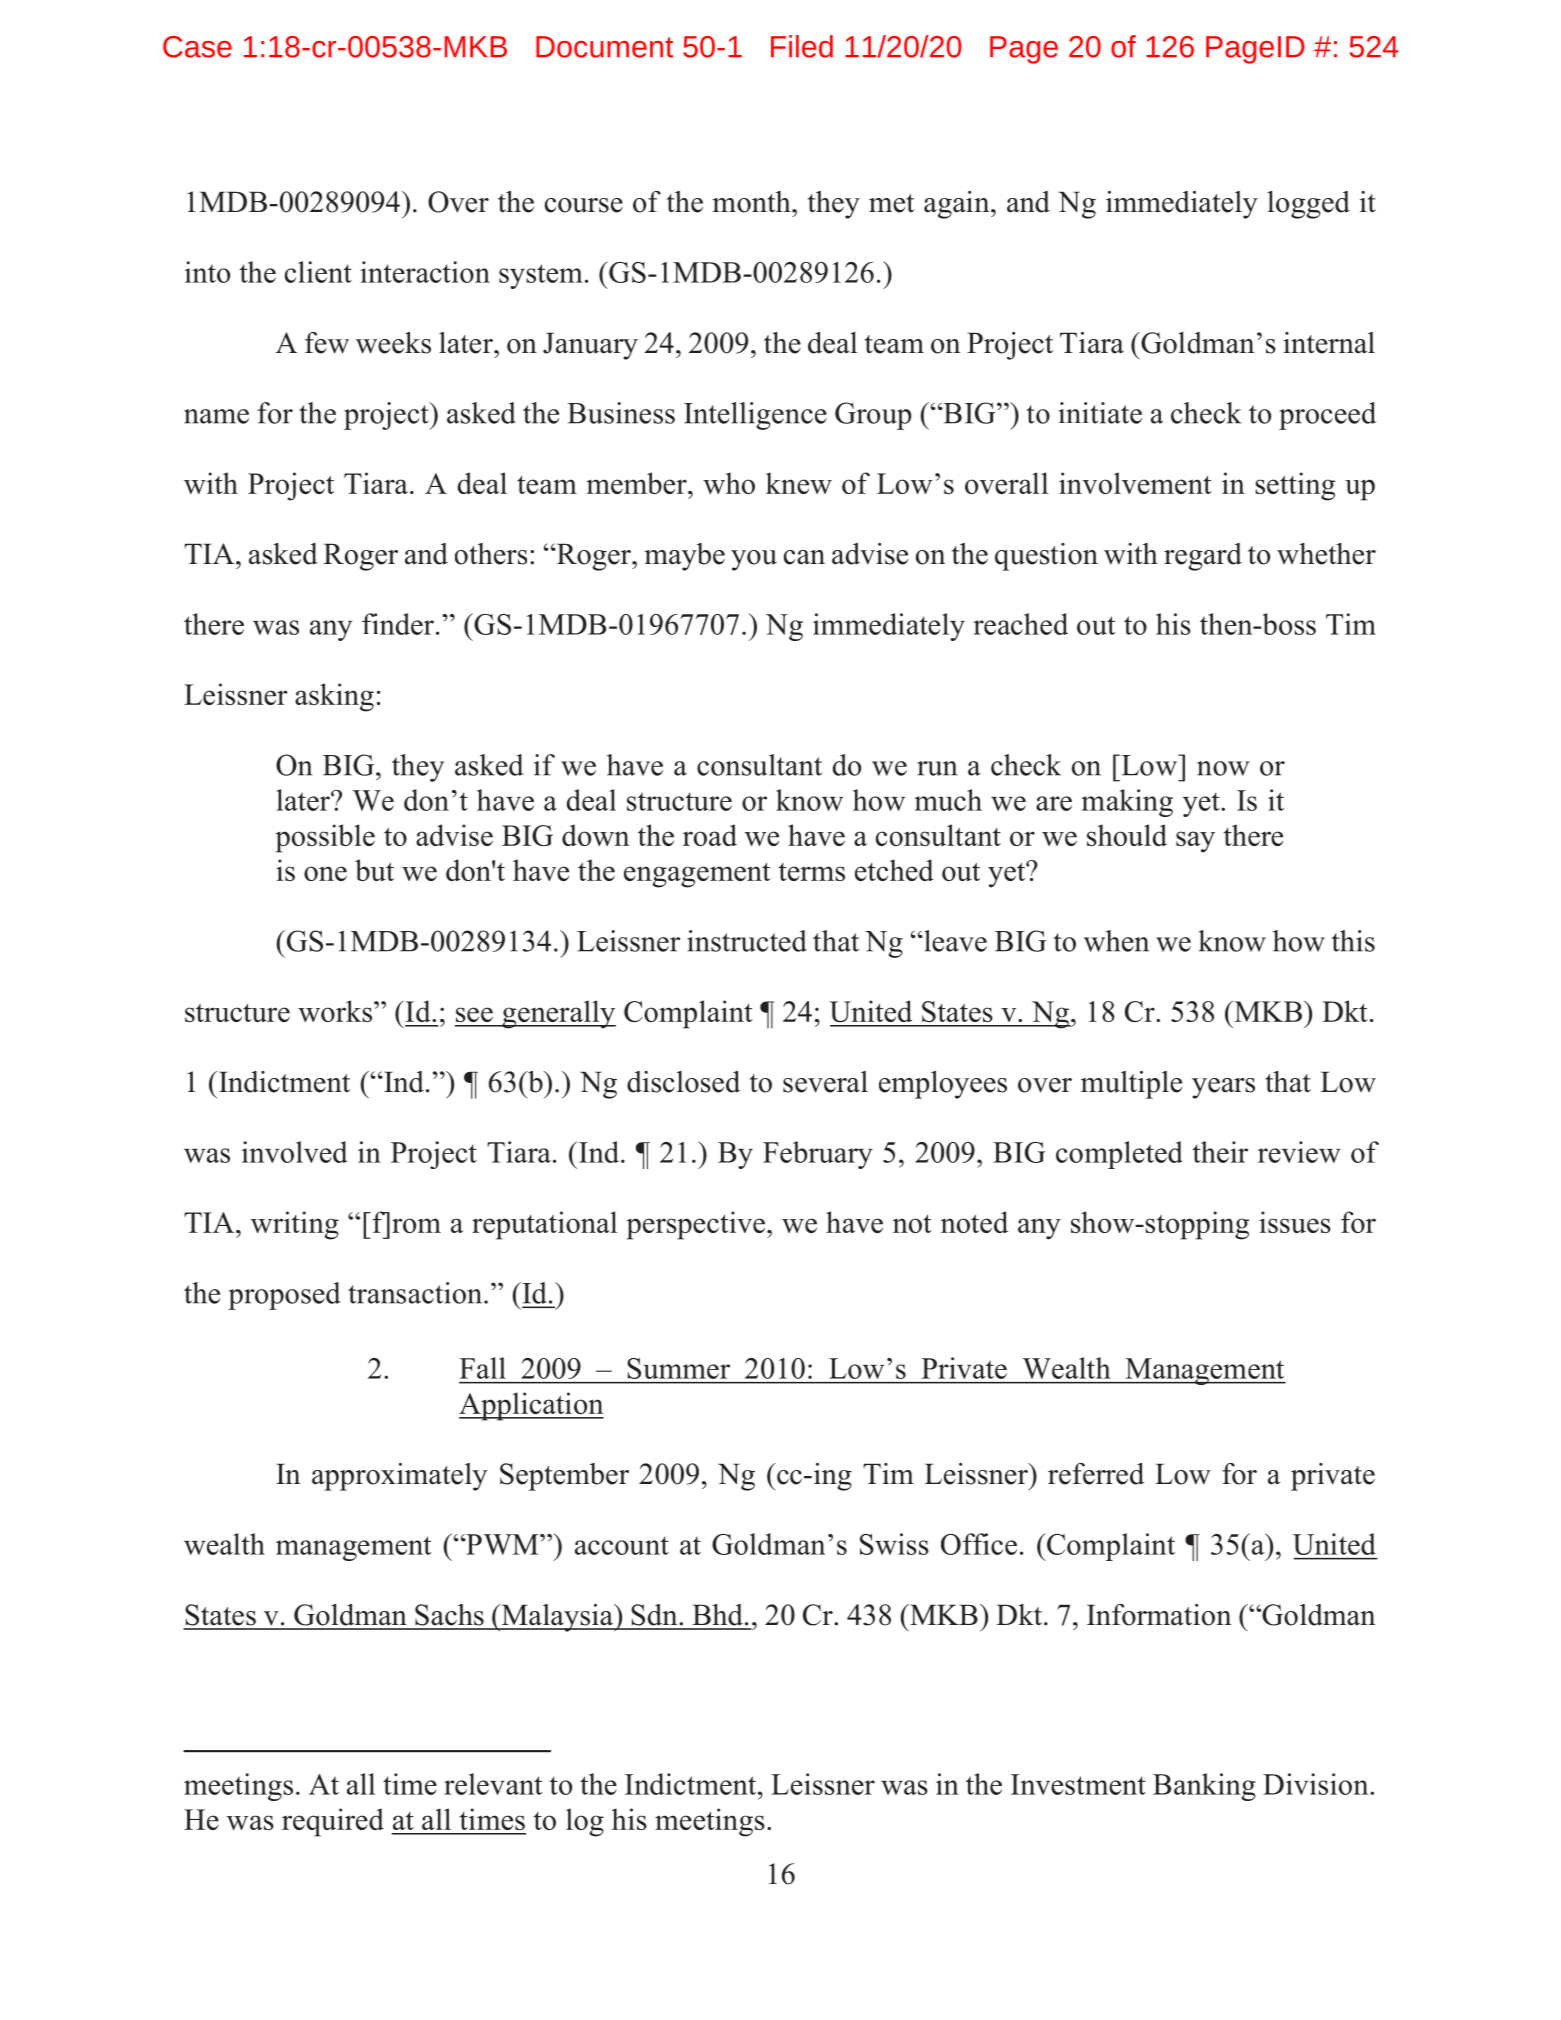 This page has height=2020, width=1561. What do you see at coordinates (333, 1822) in the page?
I see `required` at bounding box center [333, 1822].
